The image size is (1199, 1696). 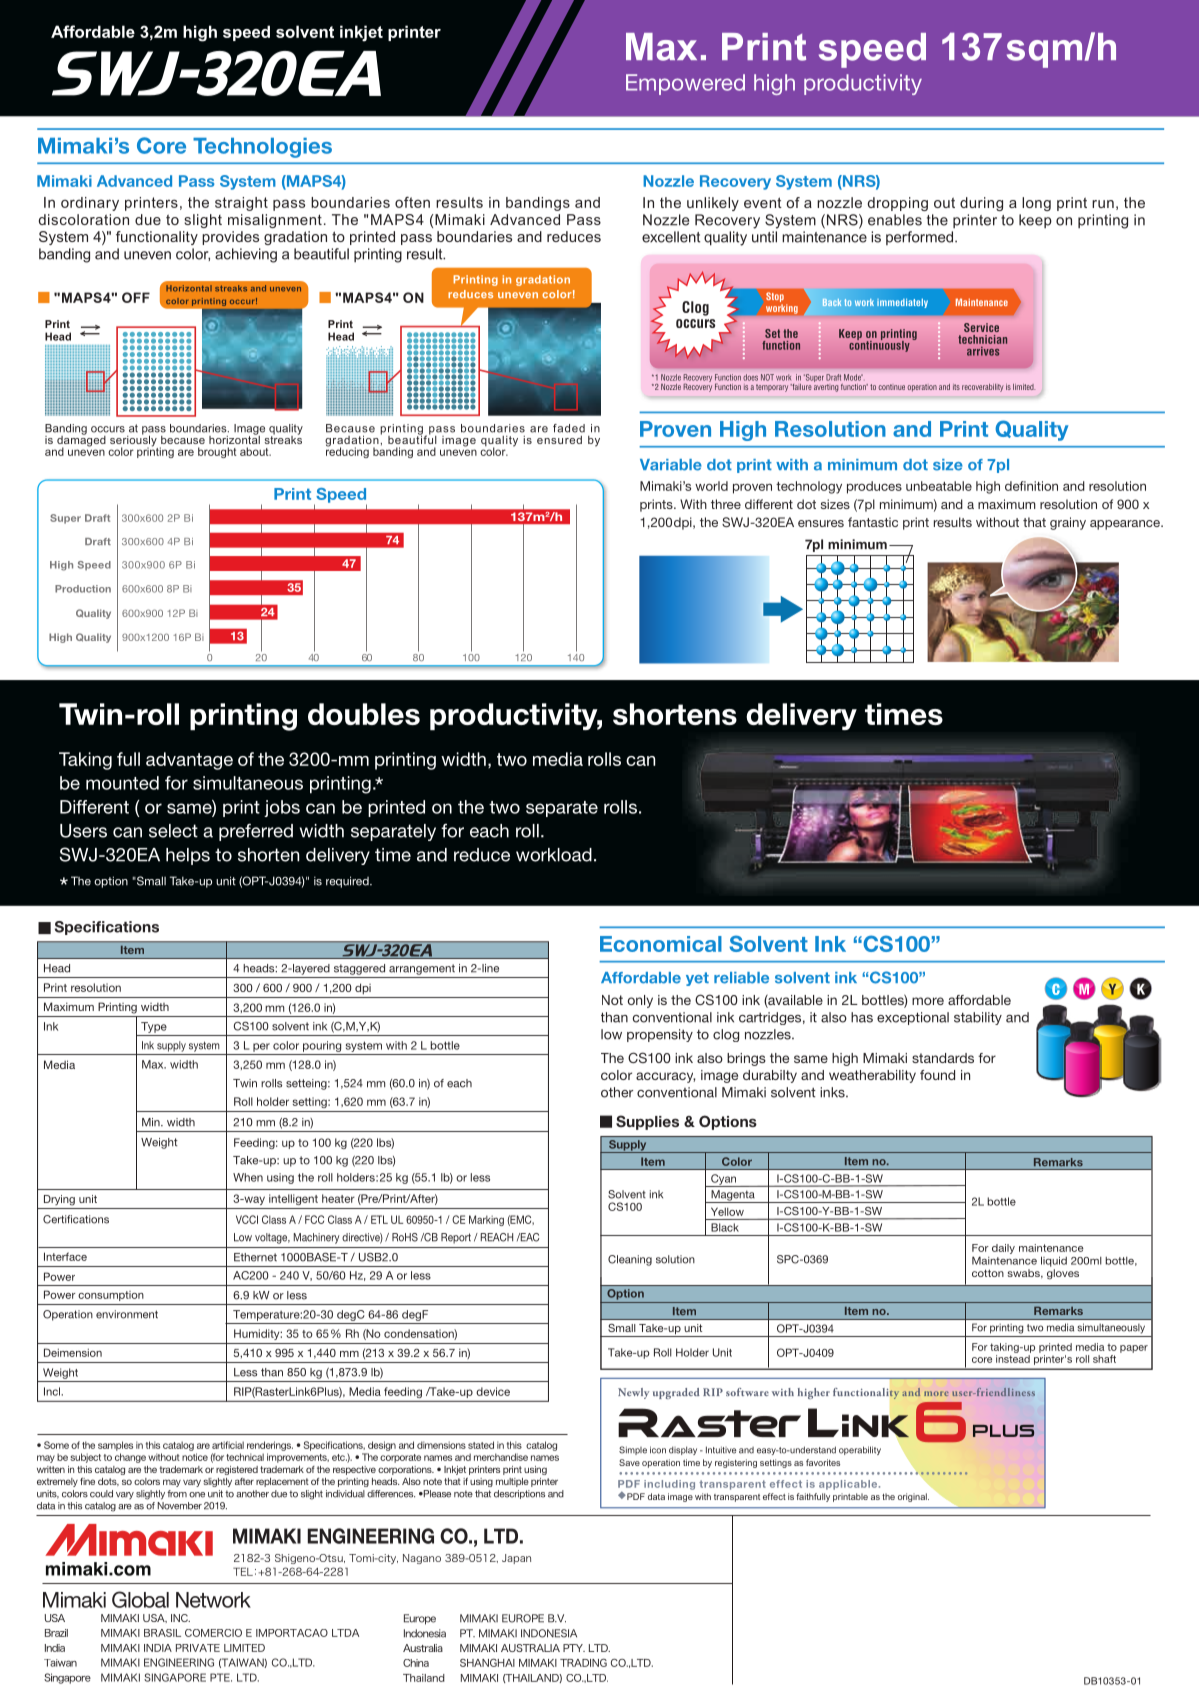 I want to click on during, so click(x=981, y=204).
